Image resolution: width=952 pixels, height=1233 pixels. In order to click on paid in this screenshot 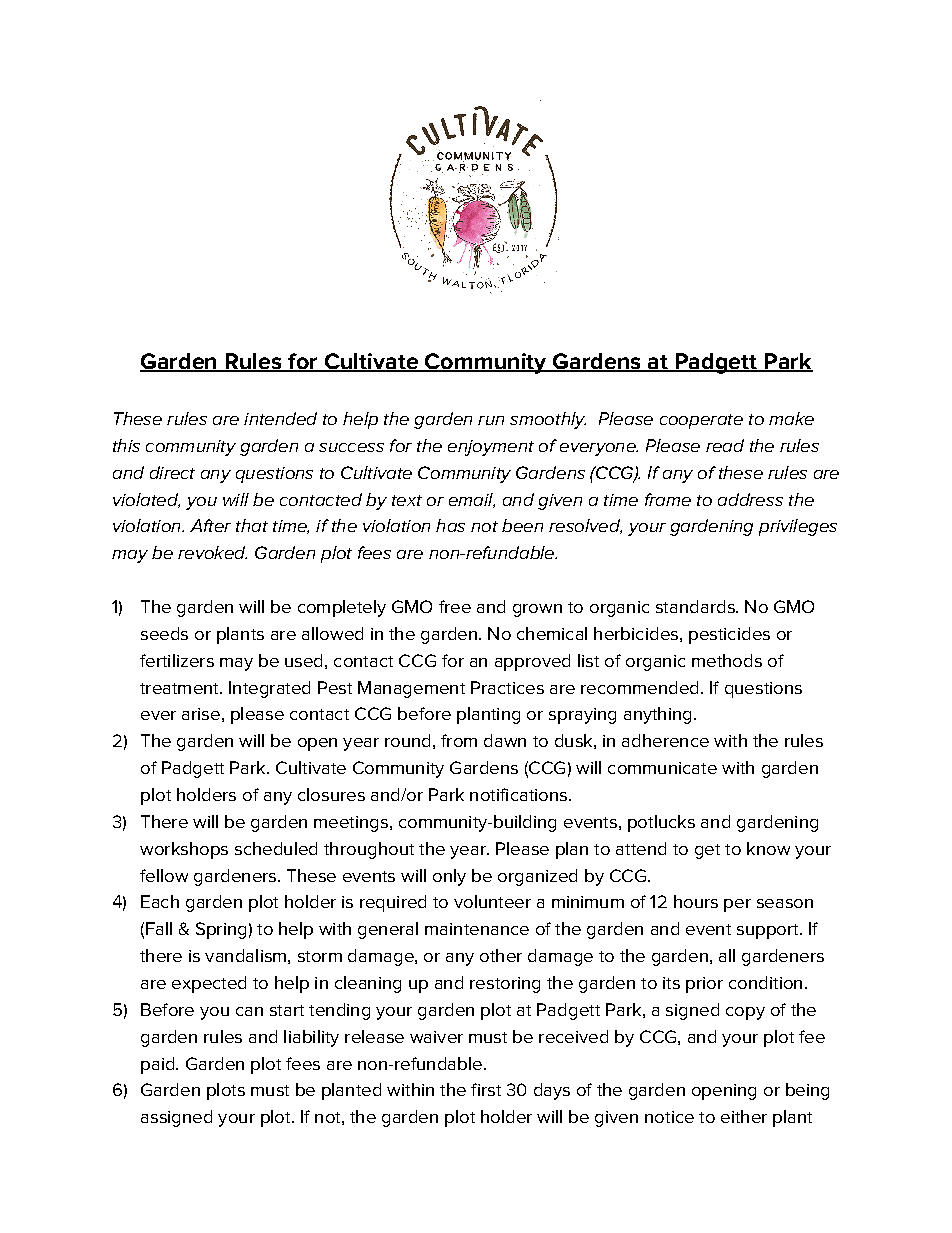, I will do `click(159, 1065)`.
